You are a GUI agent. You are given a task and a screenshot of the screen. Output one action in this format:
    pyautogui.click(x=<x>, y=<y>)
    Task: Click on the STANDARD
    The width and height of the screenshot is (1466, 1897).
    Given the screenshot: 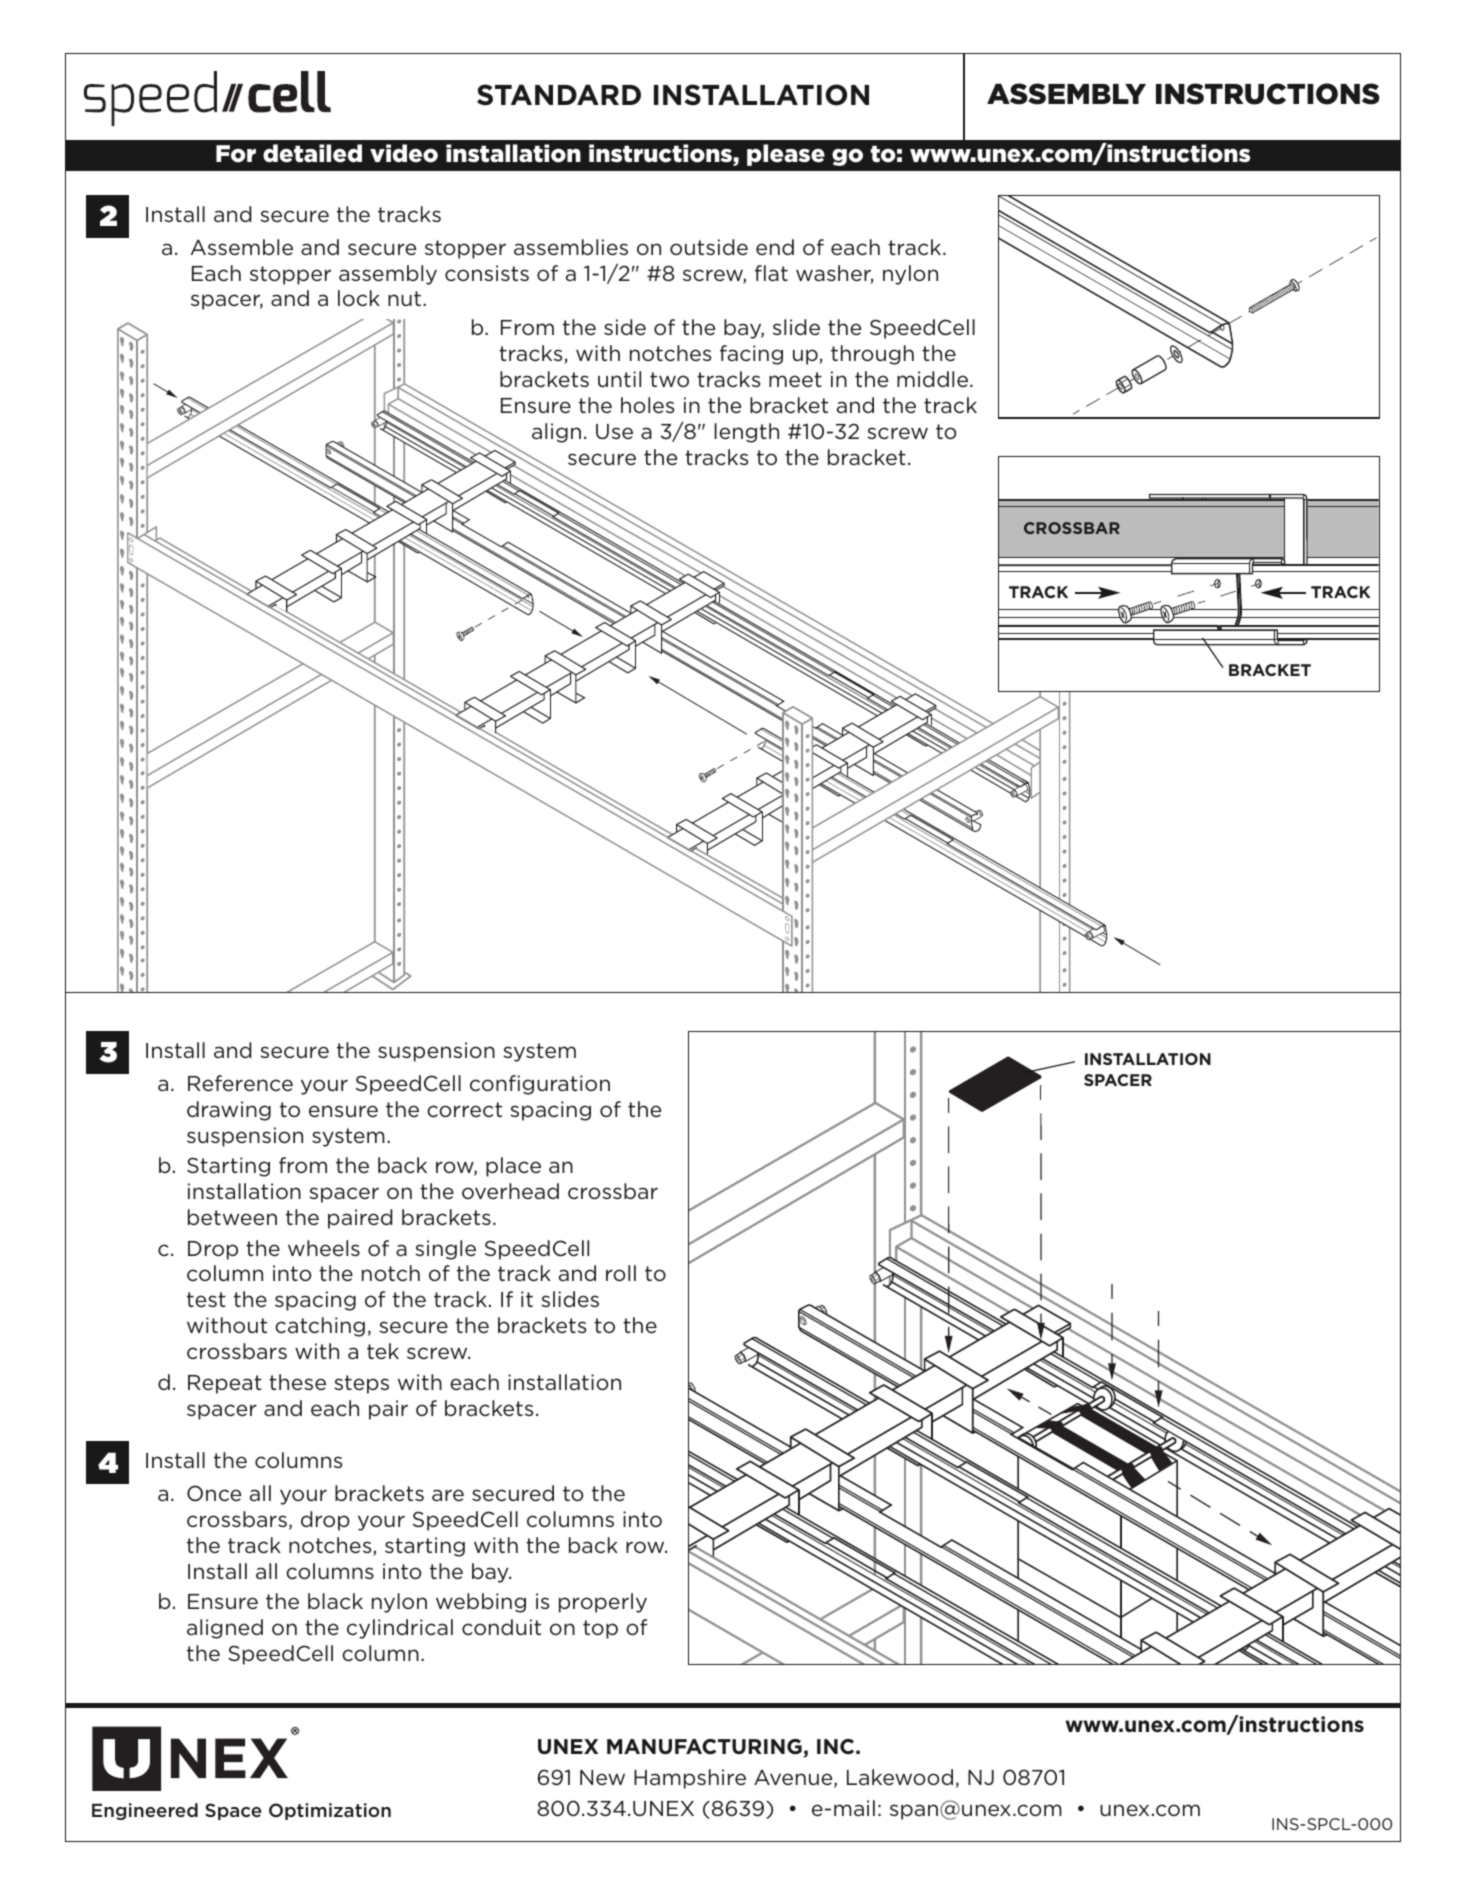 What is the action you would take?
    pyautogui.click(x=559, y=95)
